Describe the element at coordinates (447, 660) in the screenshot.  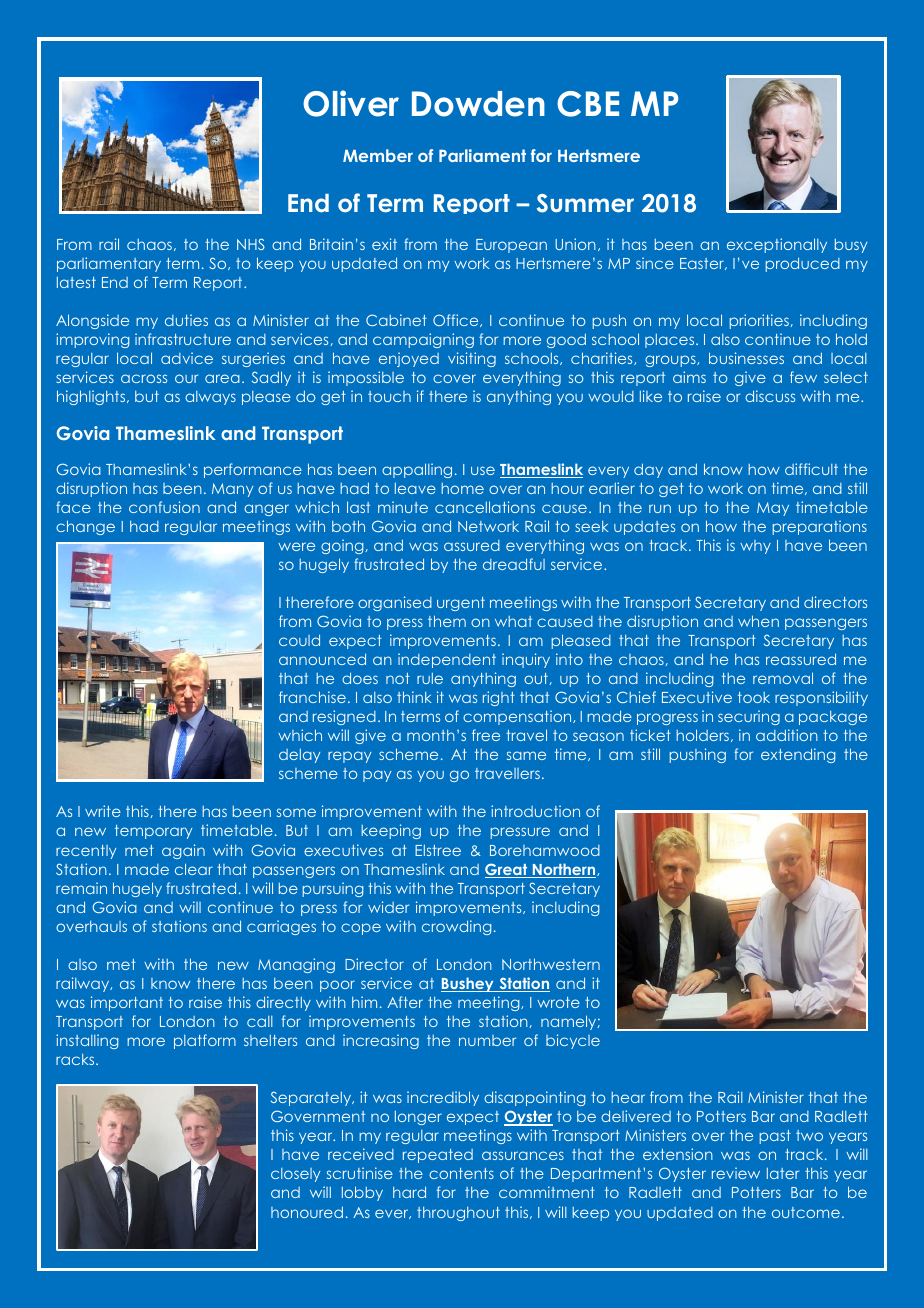
I see `independent` at that location.
